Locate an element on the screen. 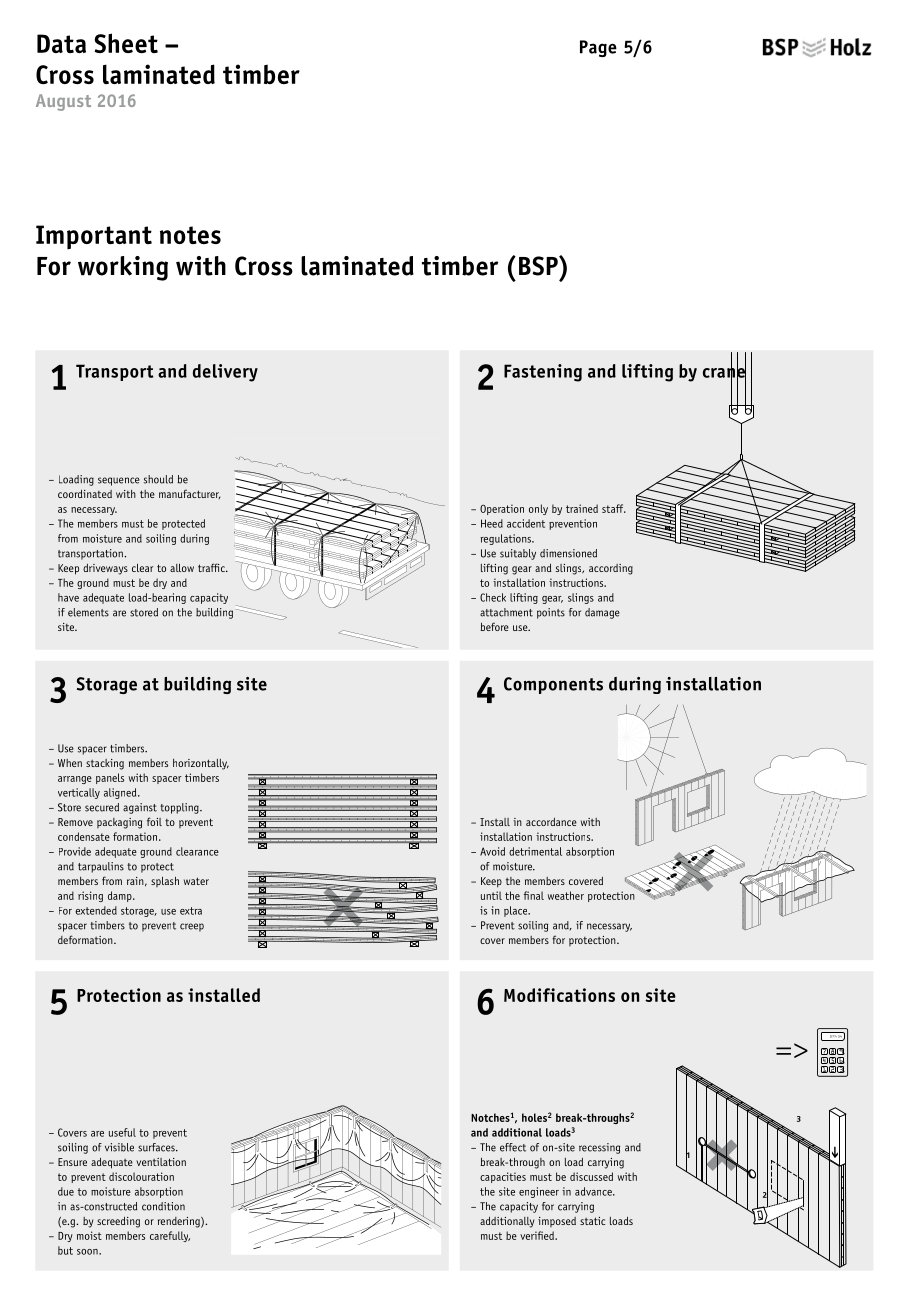 The image size is (924, 1308). Fastening is located at coordinates (543, 373).
